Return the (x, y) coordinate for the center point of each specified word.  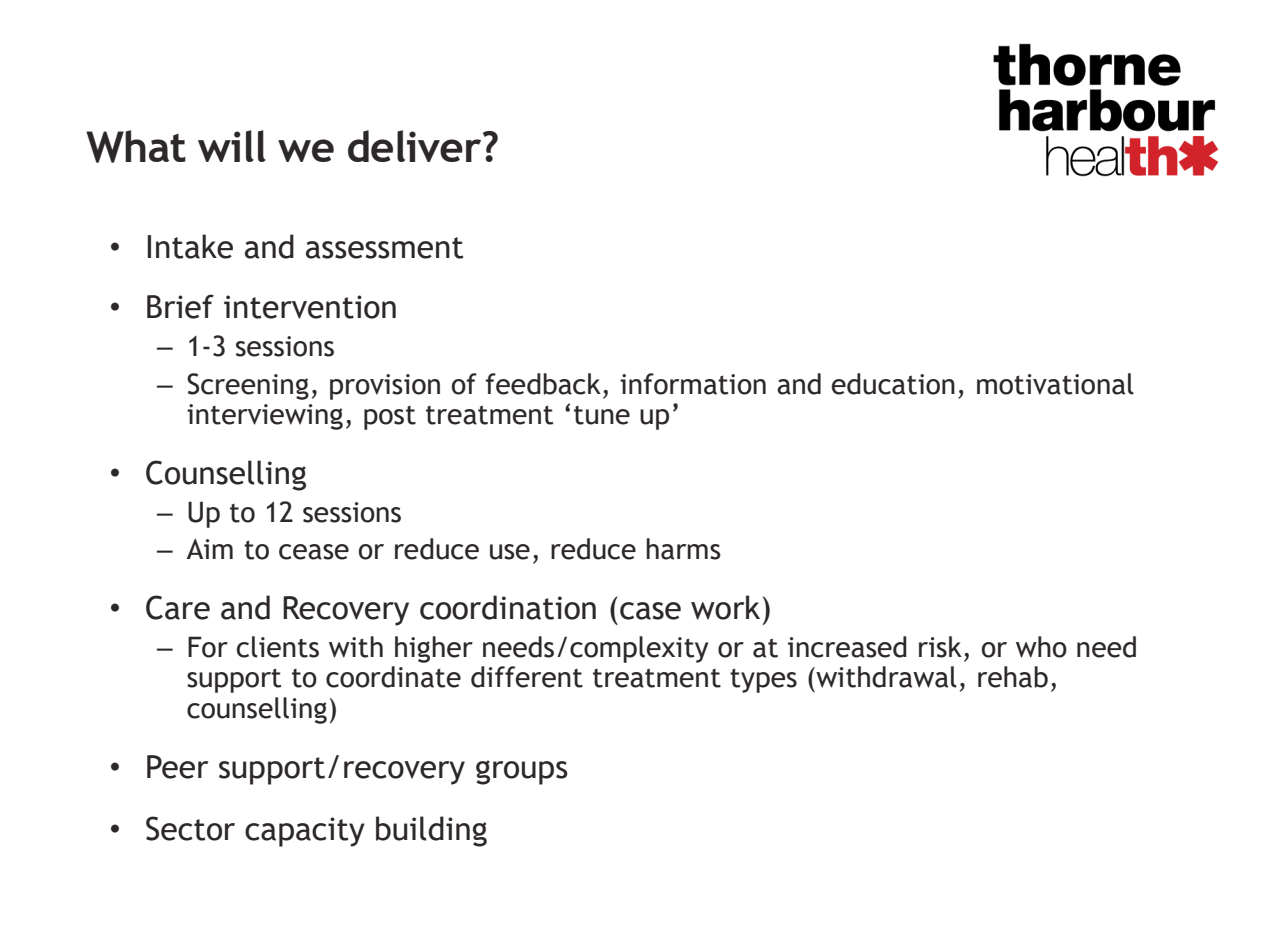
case (650, 611)
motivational (1055, 384)
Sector (190, 828)
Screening (248, 386)
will (232, 146)
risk (940, 647)
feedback (543, 384)
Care (178, 607)
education (893, 384)
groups (522, 772)
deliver (416, 146)
